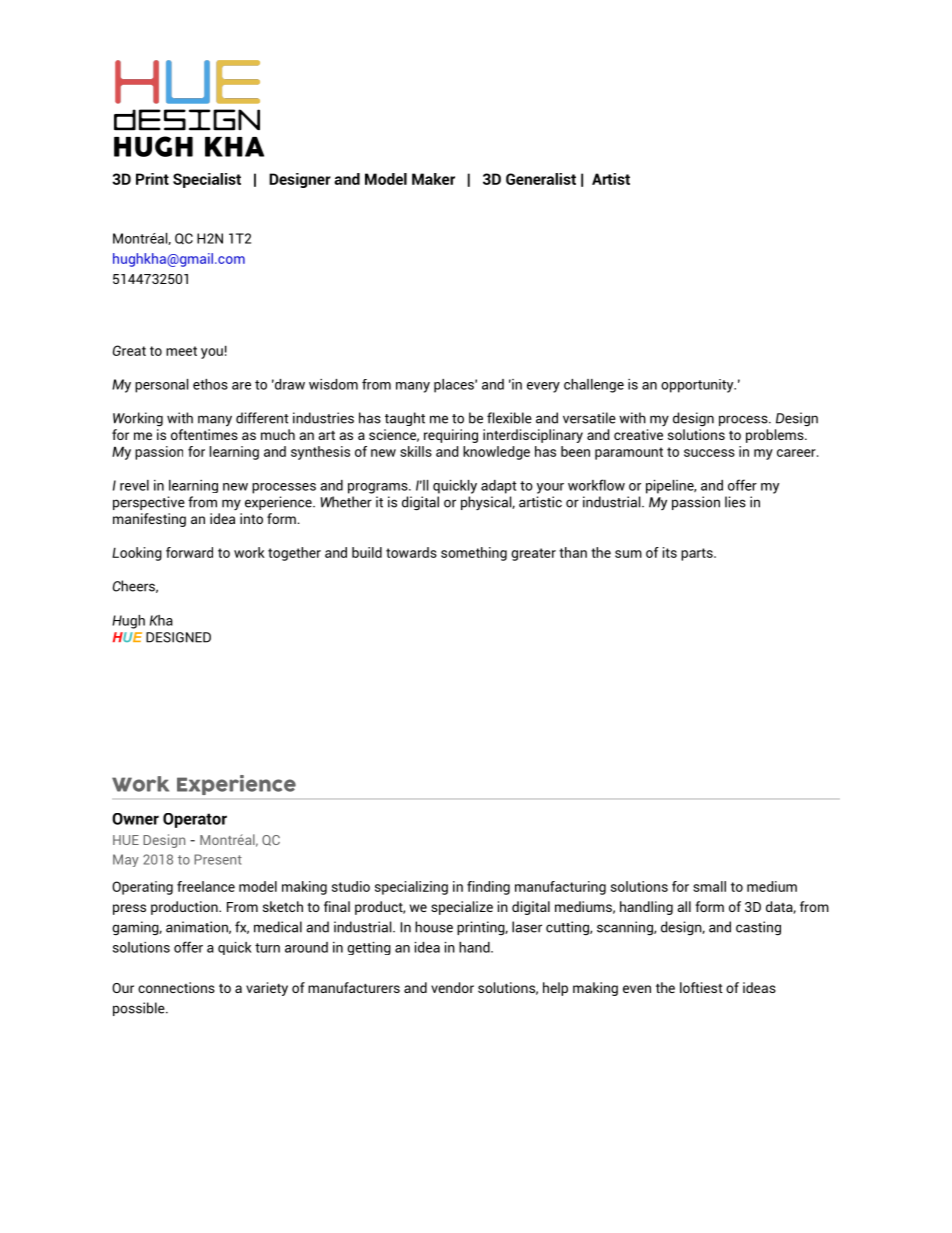 Image resolution: width=952 pixels, height=1233 pixels. I want to click on oftentimes, so click(204, 433).
